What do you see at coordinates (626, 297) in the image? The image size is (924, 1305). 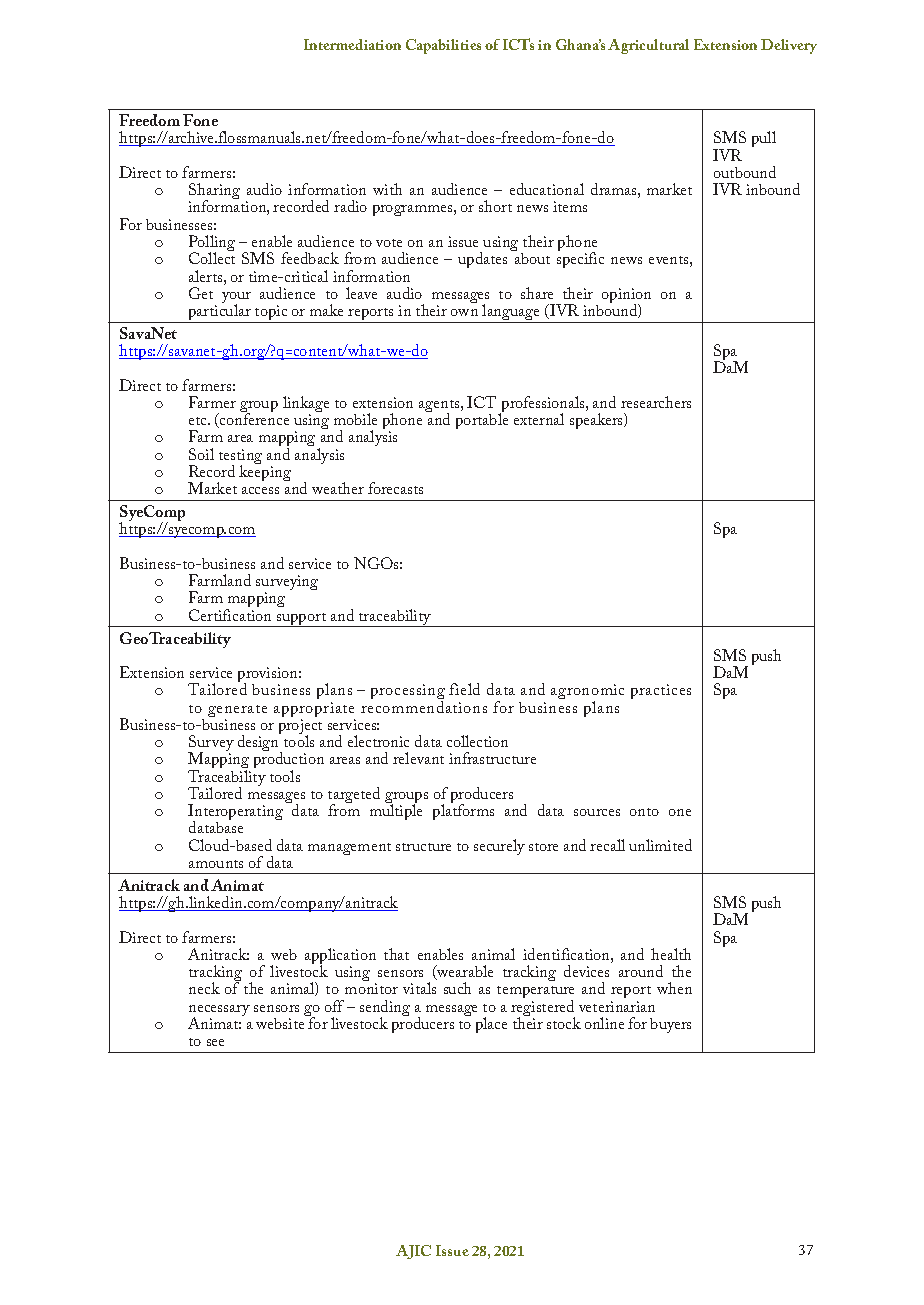 I see `opinion` at bounding box center [626, 297].
